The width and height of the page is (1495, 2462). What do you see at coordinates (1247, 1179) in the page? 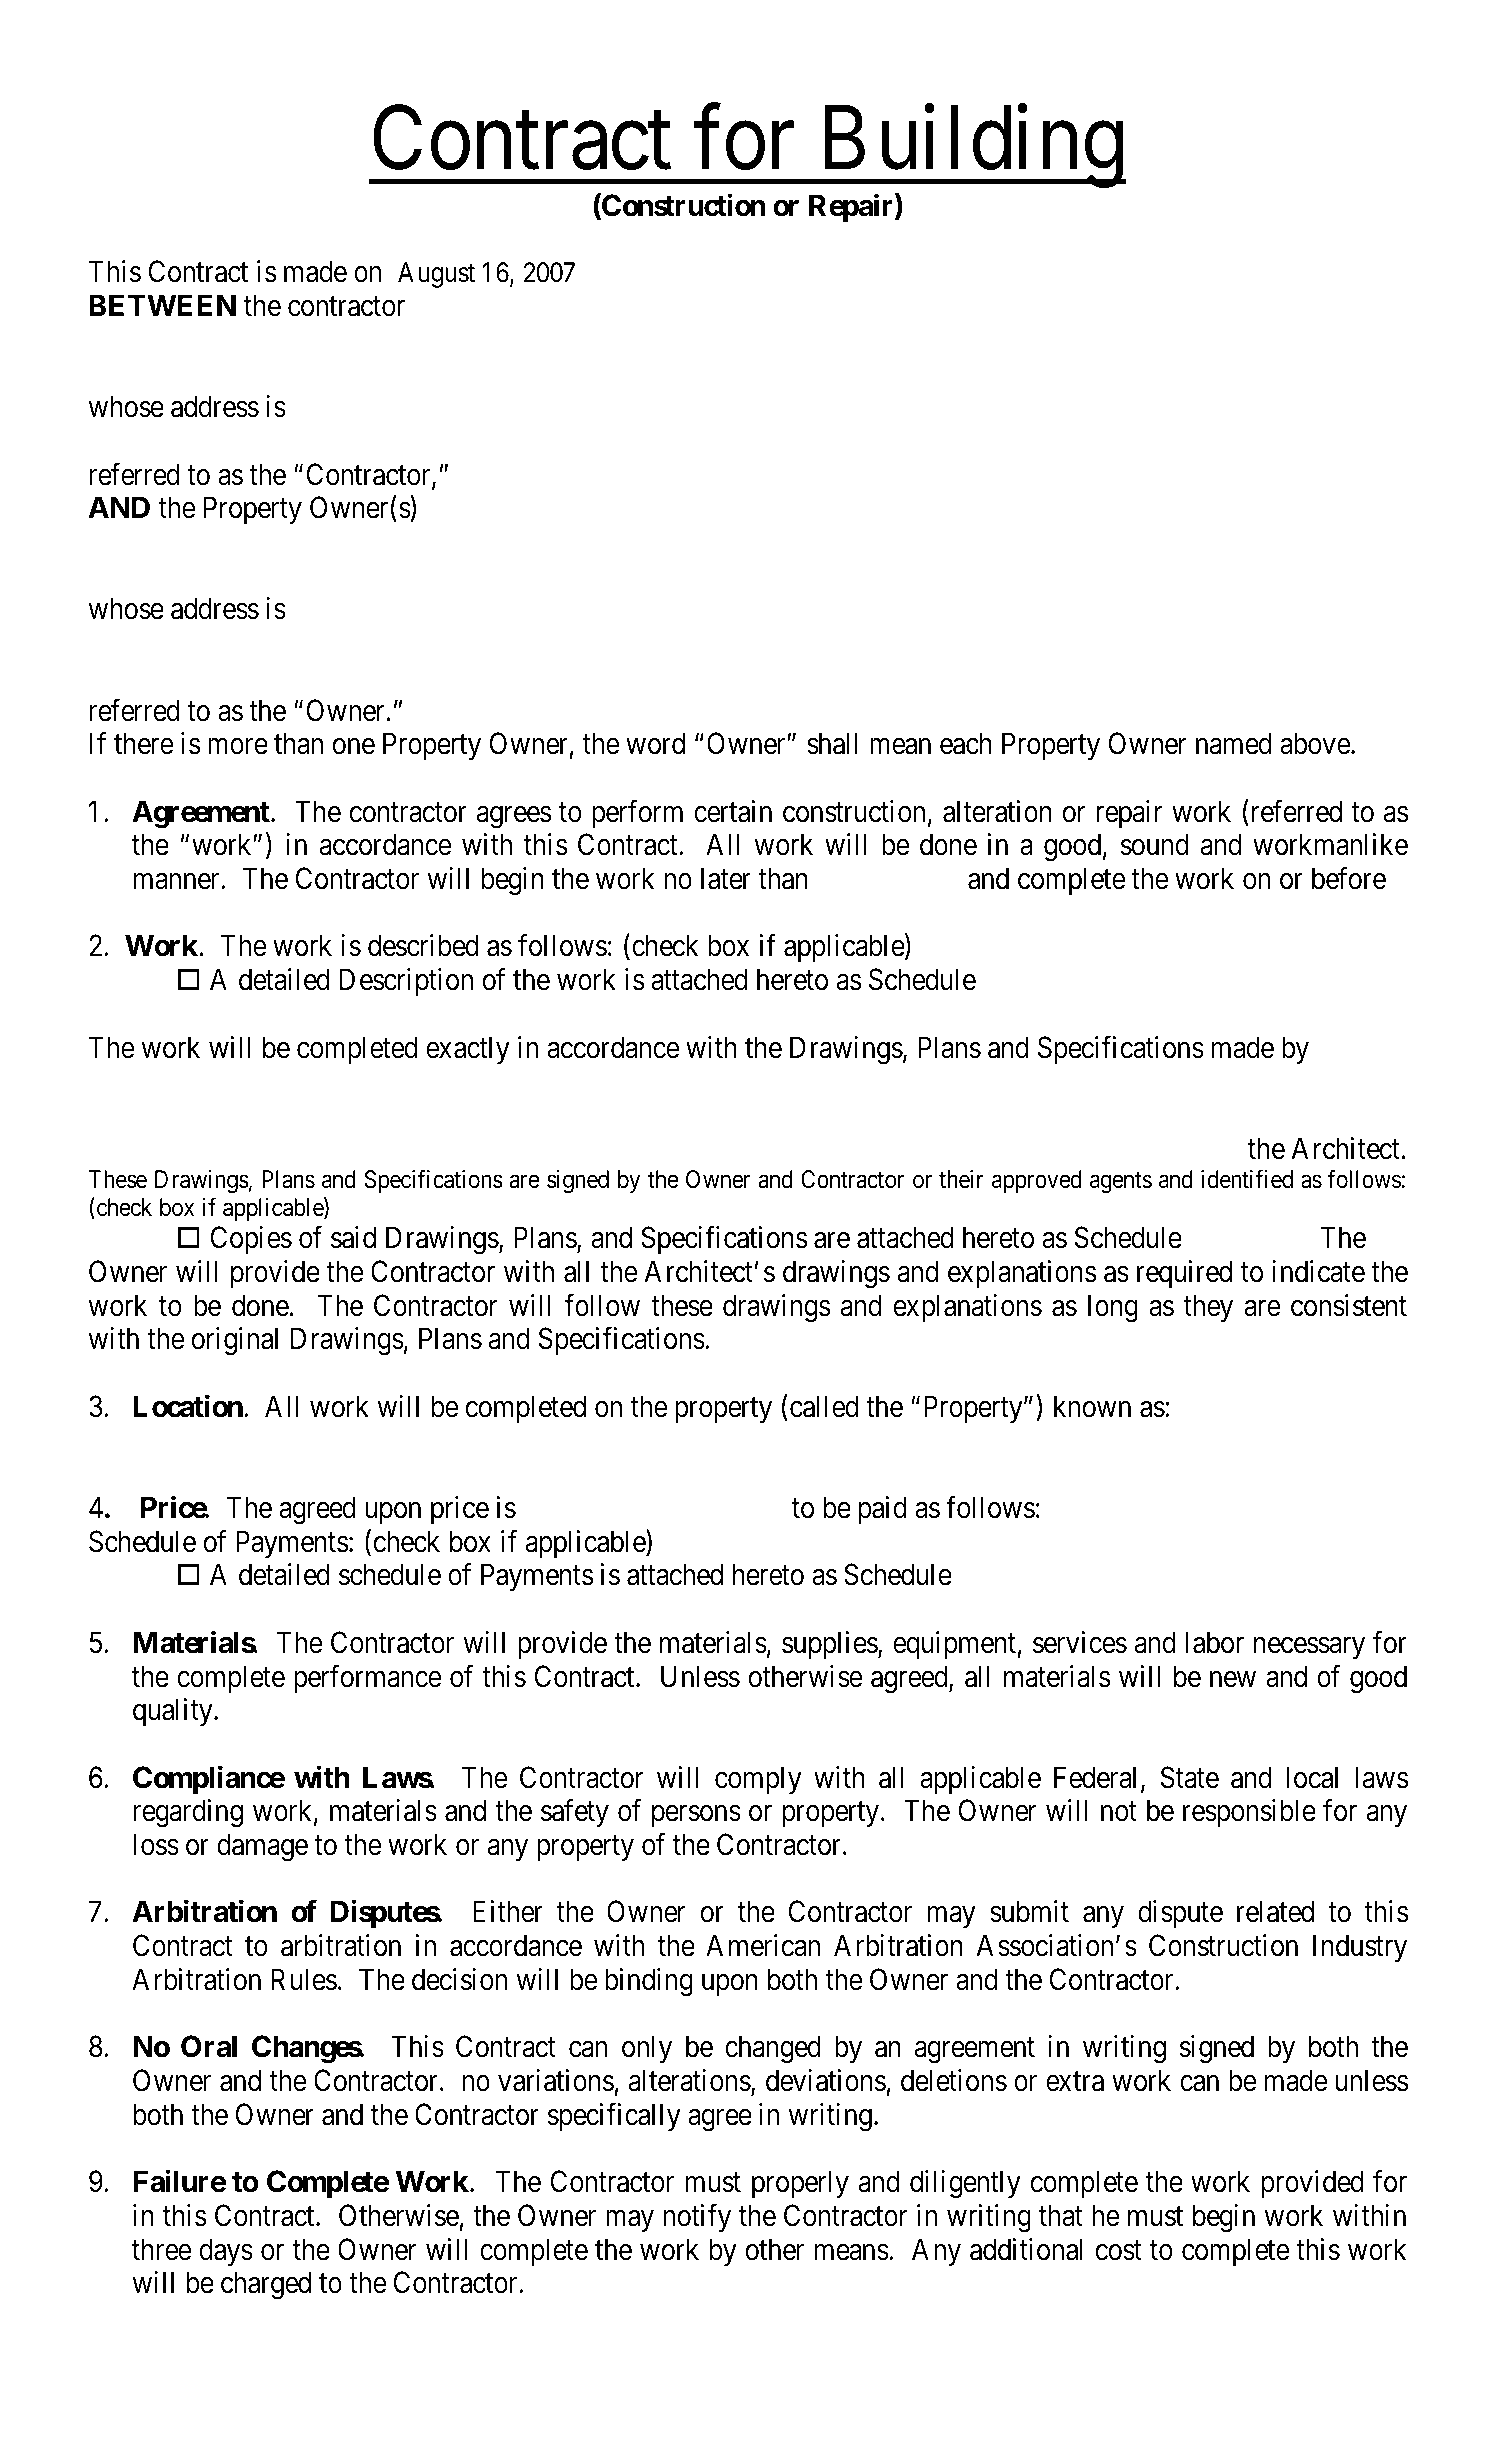
I see `identified` at bounding box center [1247, 1179].
